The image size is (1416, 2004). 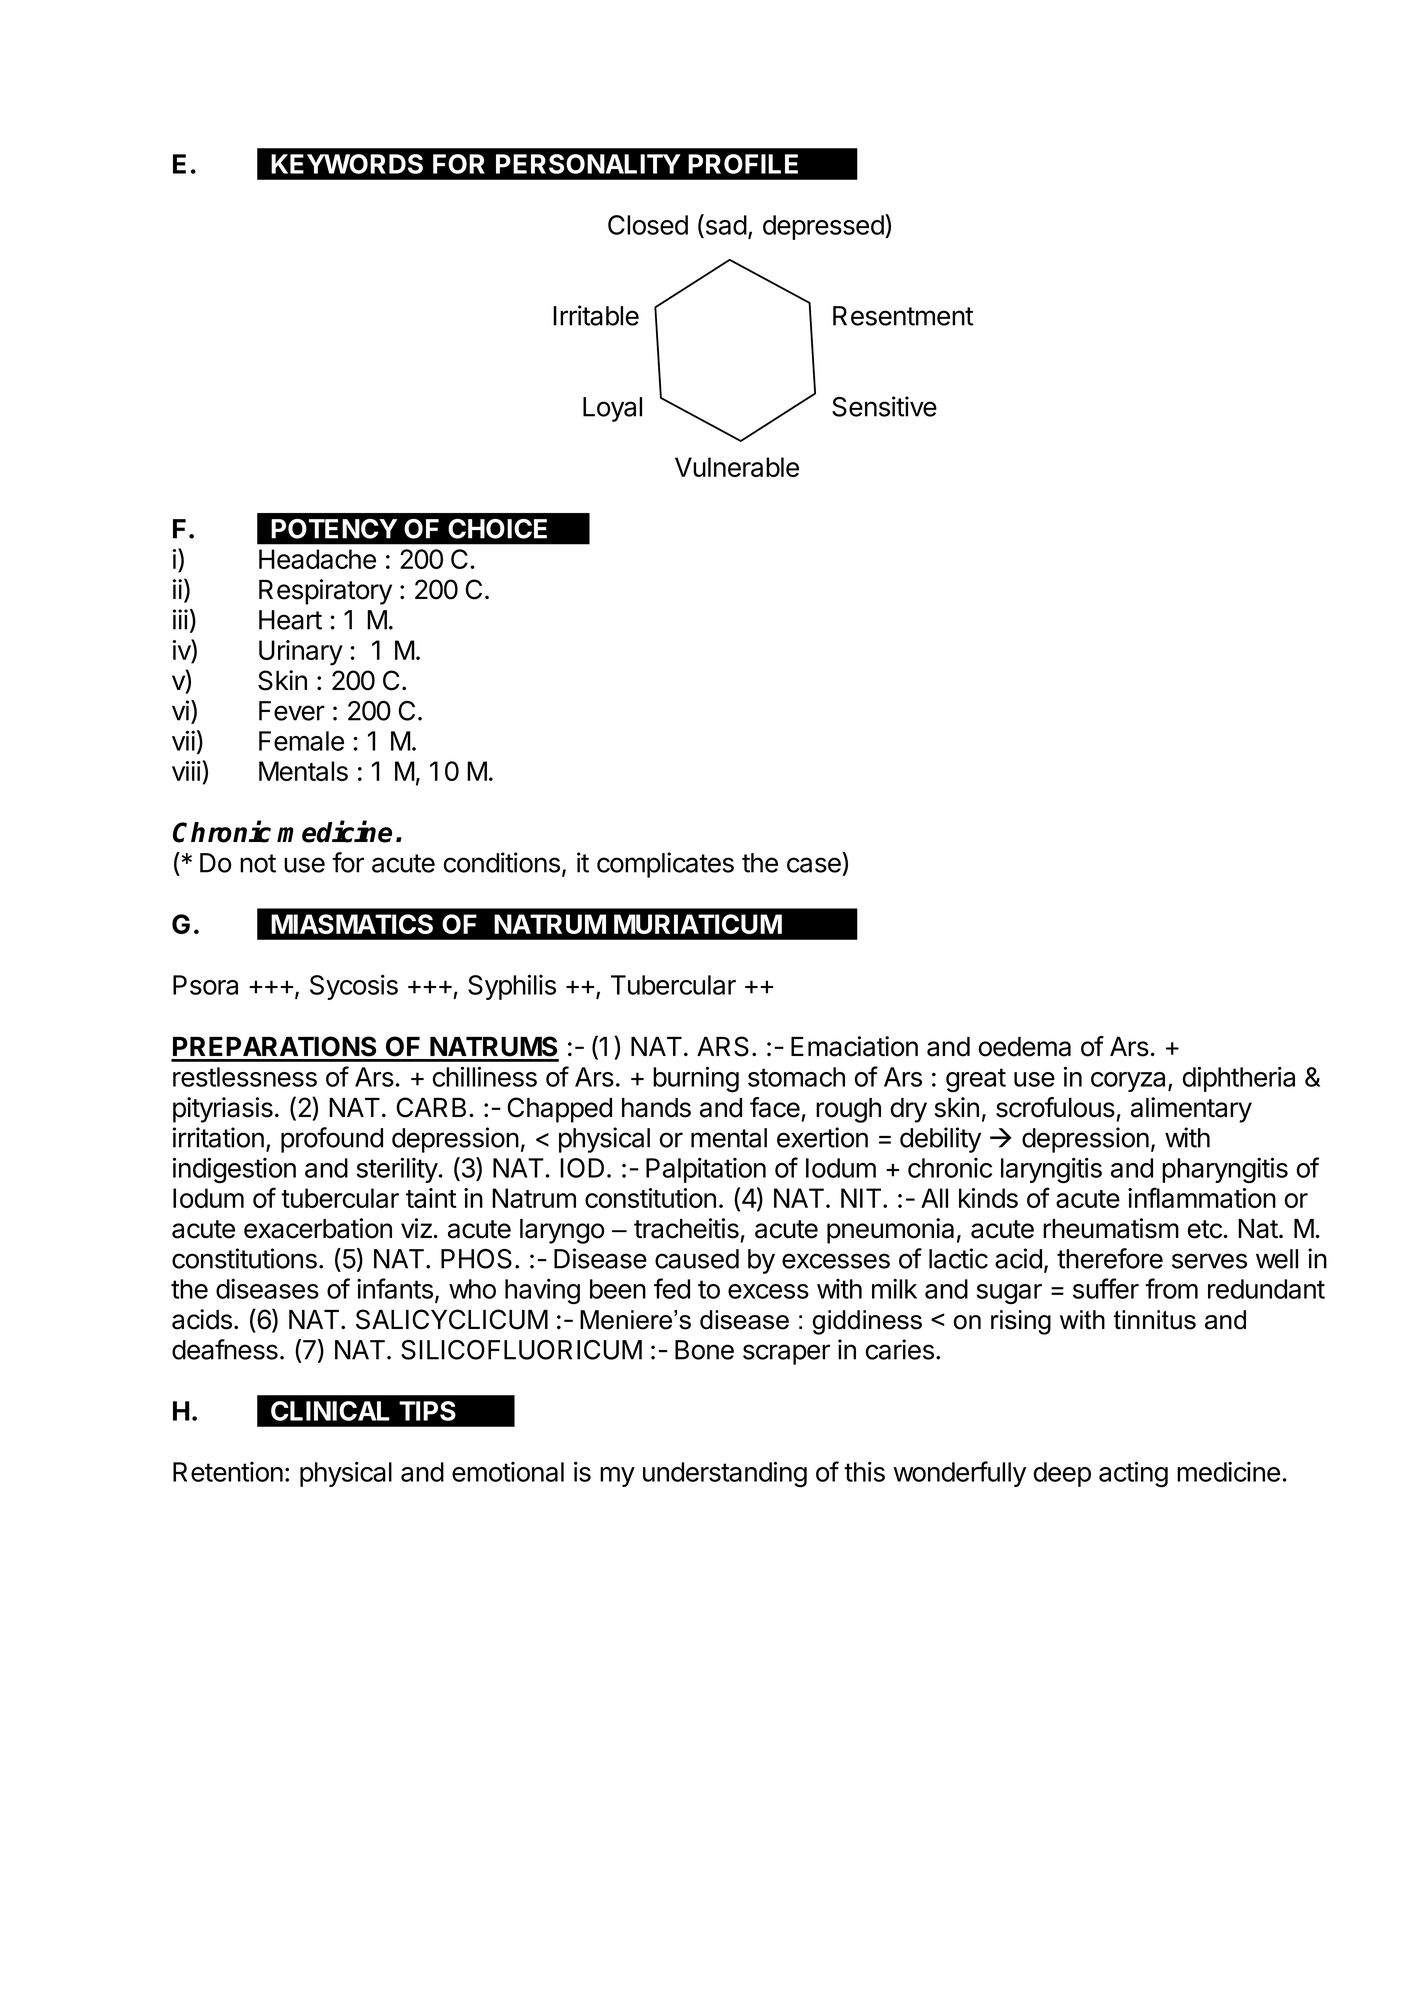 What do you see at coordinates (725, 1474) in the page?
I see `understanding` at bounding box center [725, 1474].
